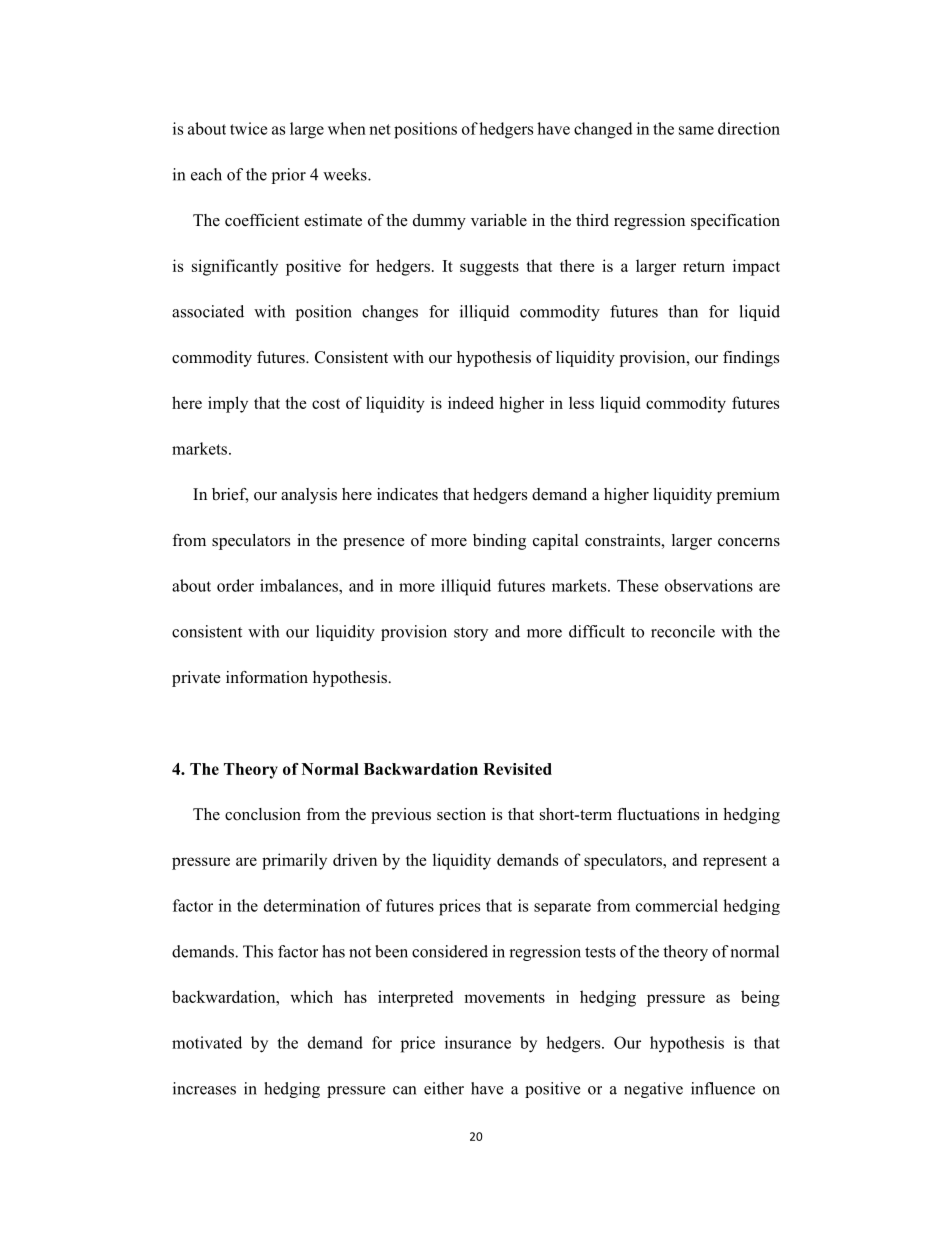 The width and height of the screenshot is (952, 1233). What do you see at coordinates (471, 402) in the screenshot?
I see `indeed` at bounding box center [471, 402].
